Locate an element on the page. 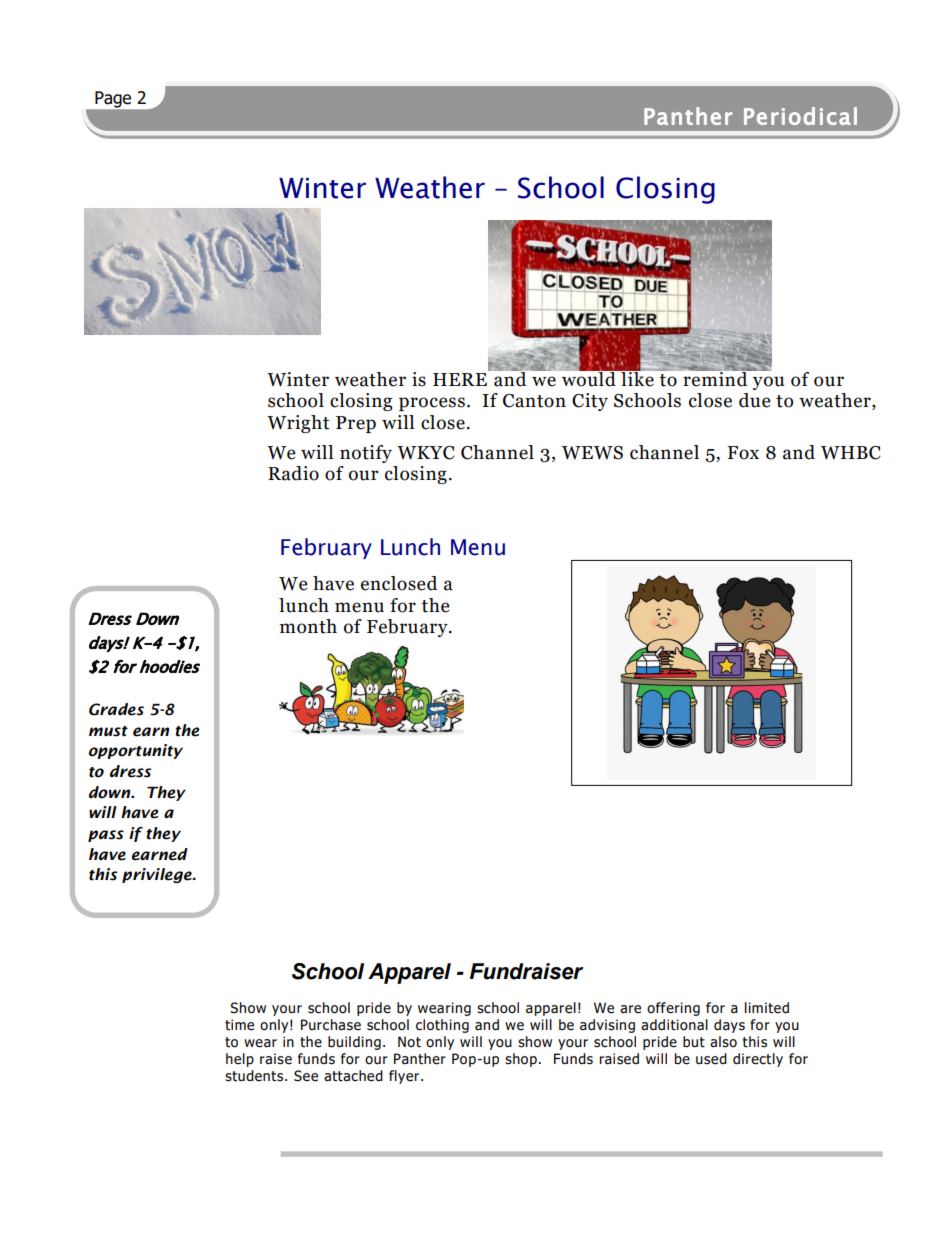 This document has width=952, height=1233. HERE is located at coordinates (460, 379).
